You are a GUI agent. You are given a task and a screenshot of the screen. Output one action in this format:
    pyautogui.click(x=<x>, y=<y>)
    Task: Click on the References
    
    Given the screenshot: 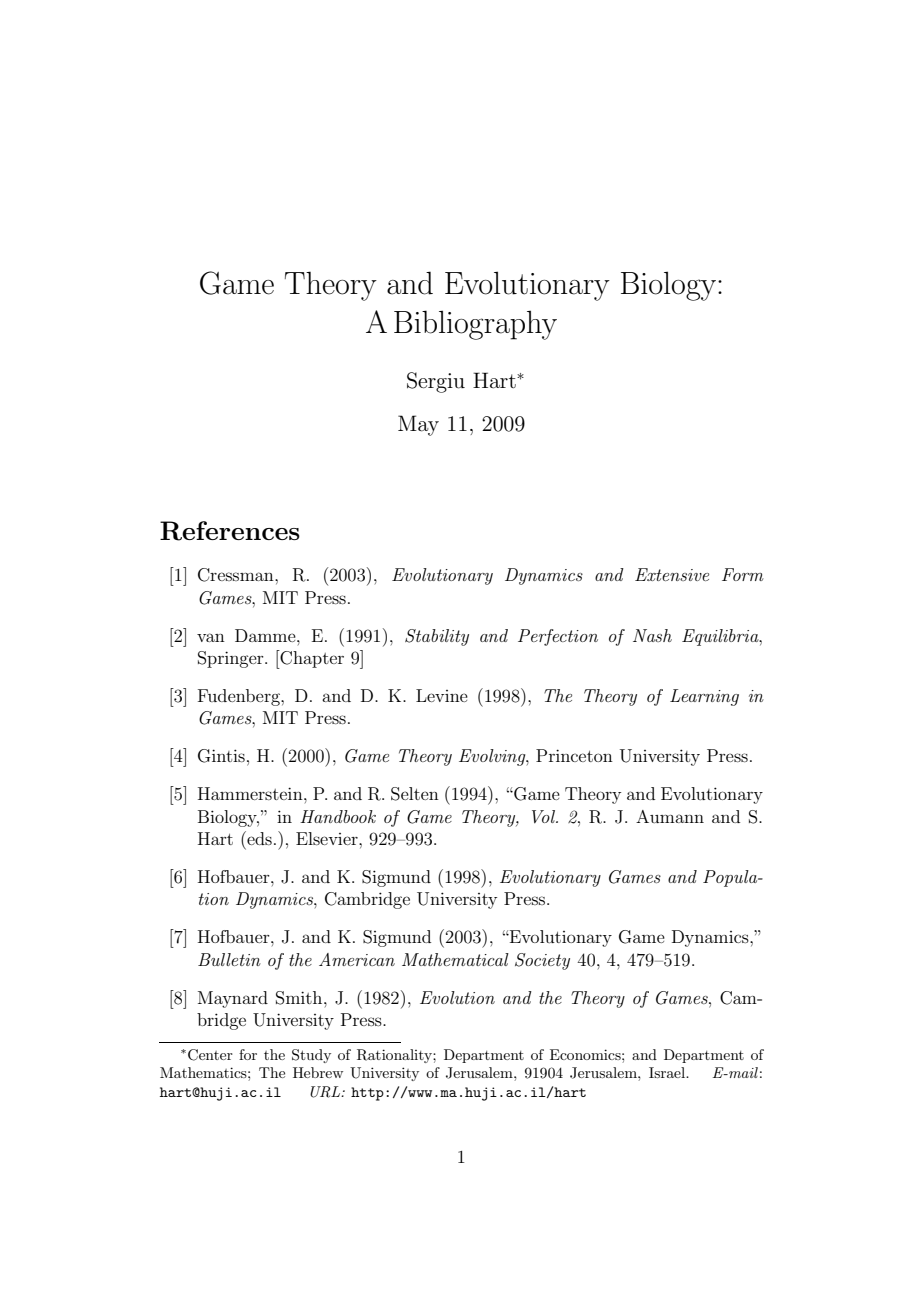 What is the action you would take?
    pyautogui.click(x=230, y=531)
